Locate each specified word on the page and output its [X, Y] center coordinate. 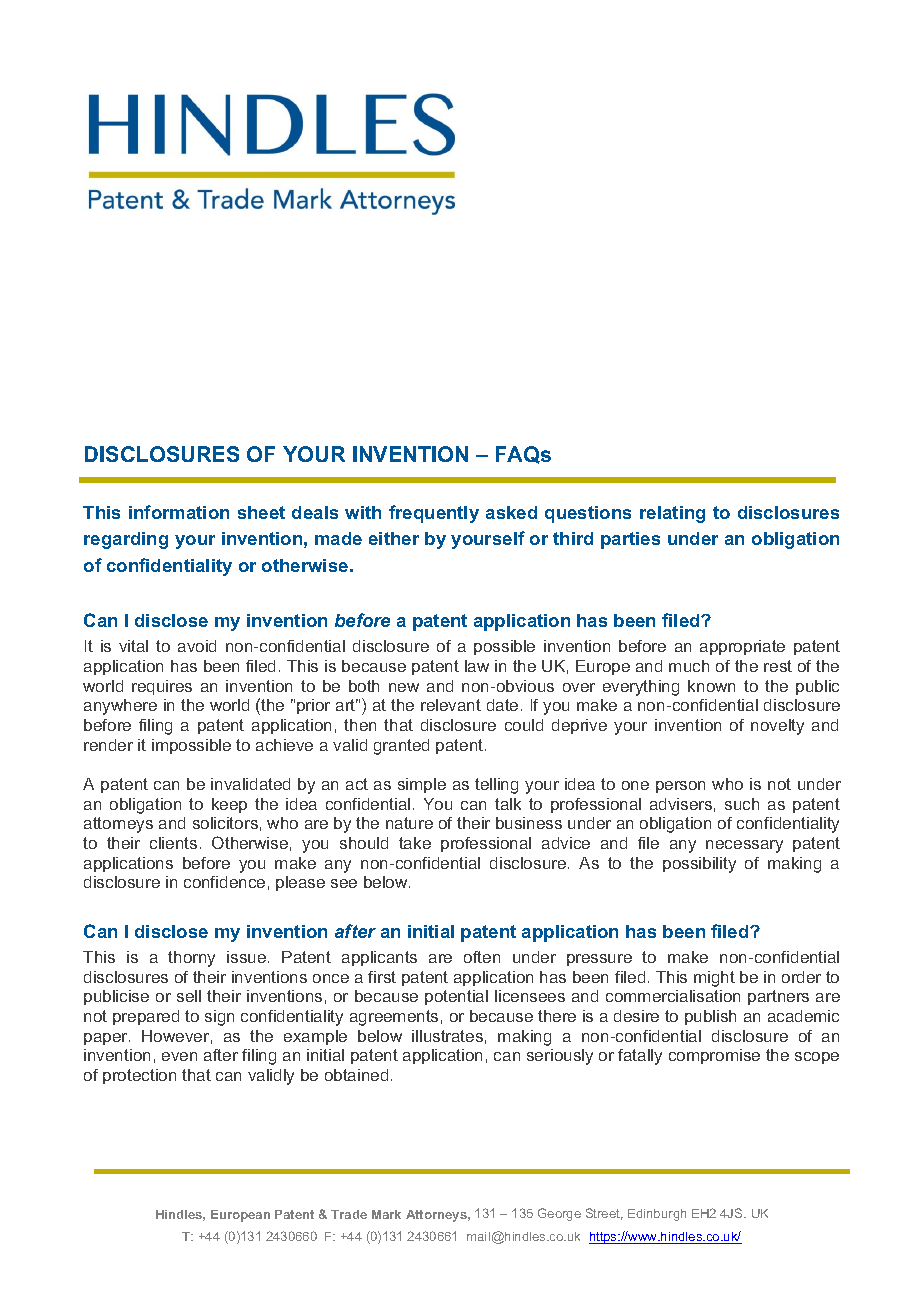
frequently [434, 514]
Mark [386, 1214]
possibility [699, 865]
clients [173, 843]
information [179, 512]
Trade [349, 1214]
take [415, 843]
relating [672, 514]
